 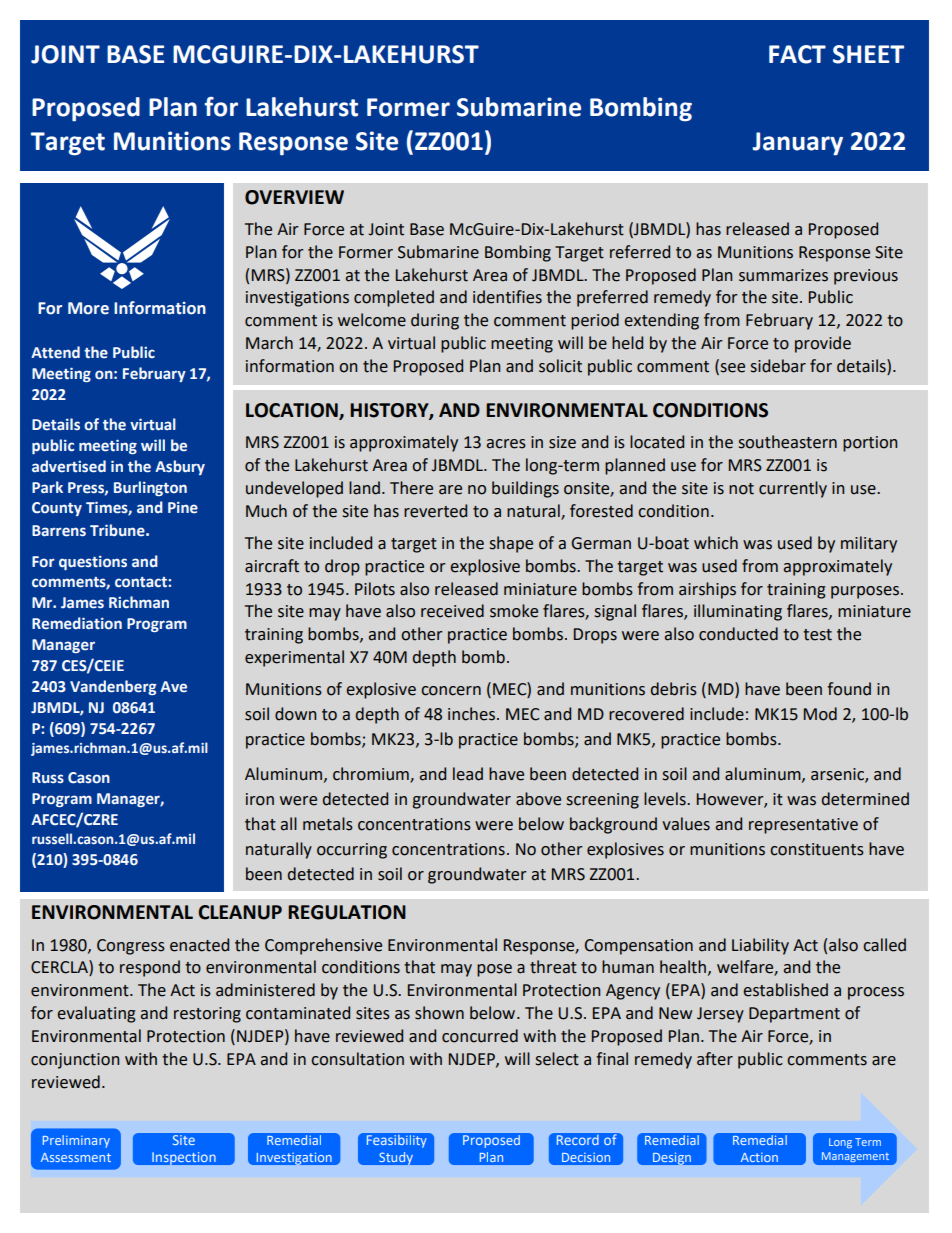 What do you see at coordinates (788, 442) in the screenshot?
I see `southeastern` at bounding box center [788, 442].
